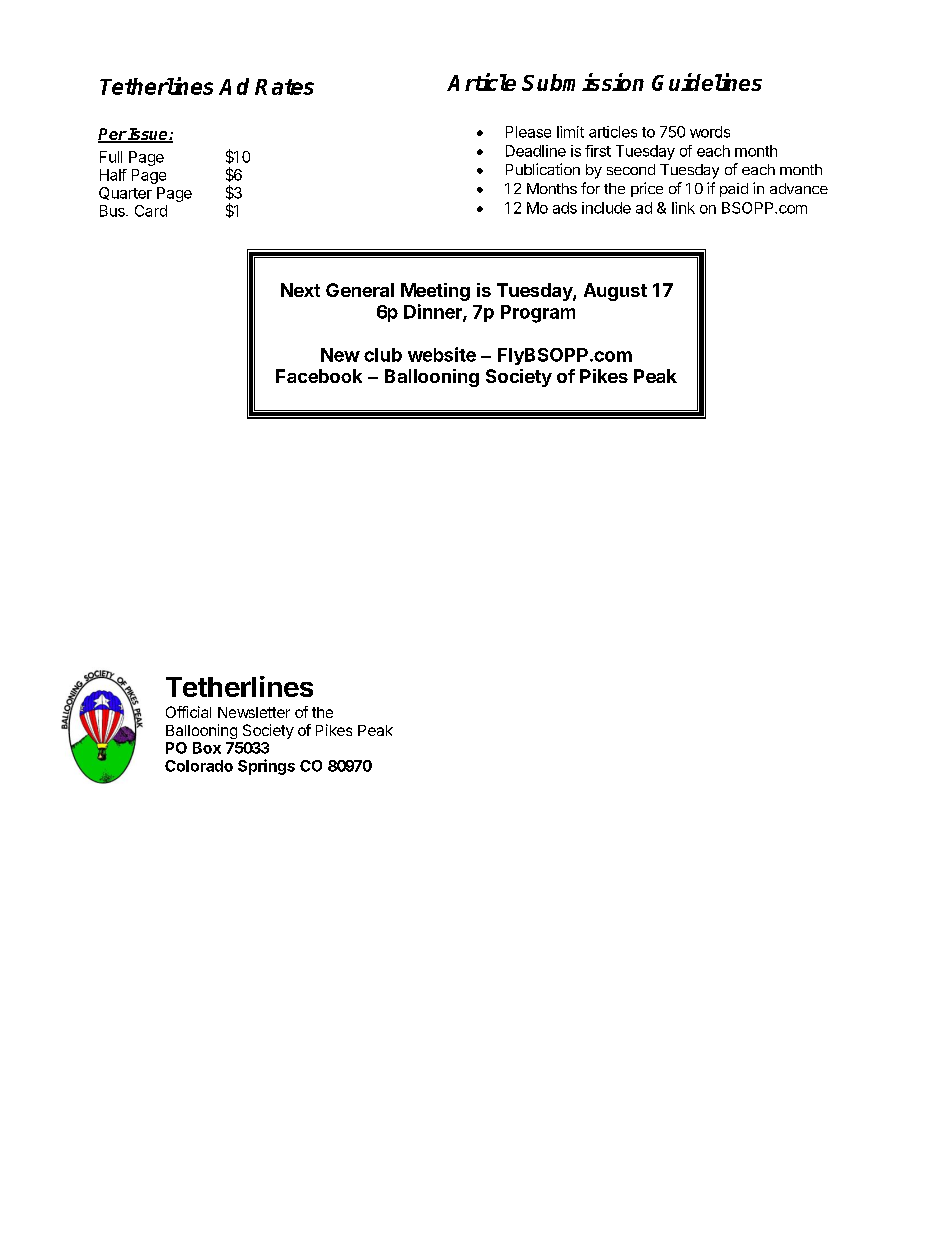  I want to click on Meeting, so click(435, 292).
